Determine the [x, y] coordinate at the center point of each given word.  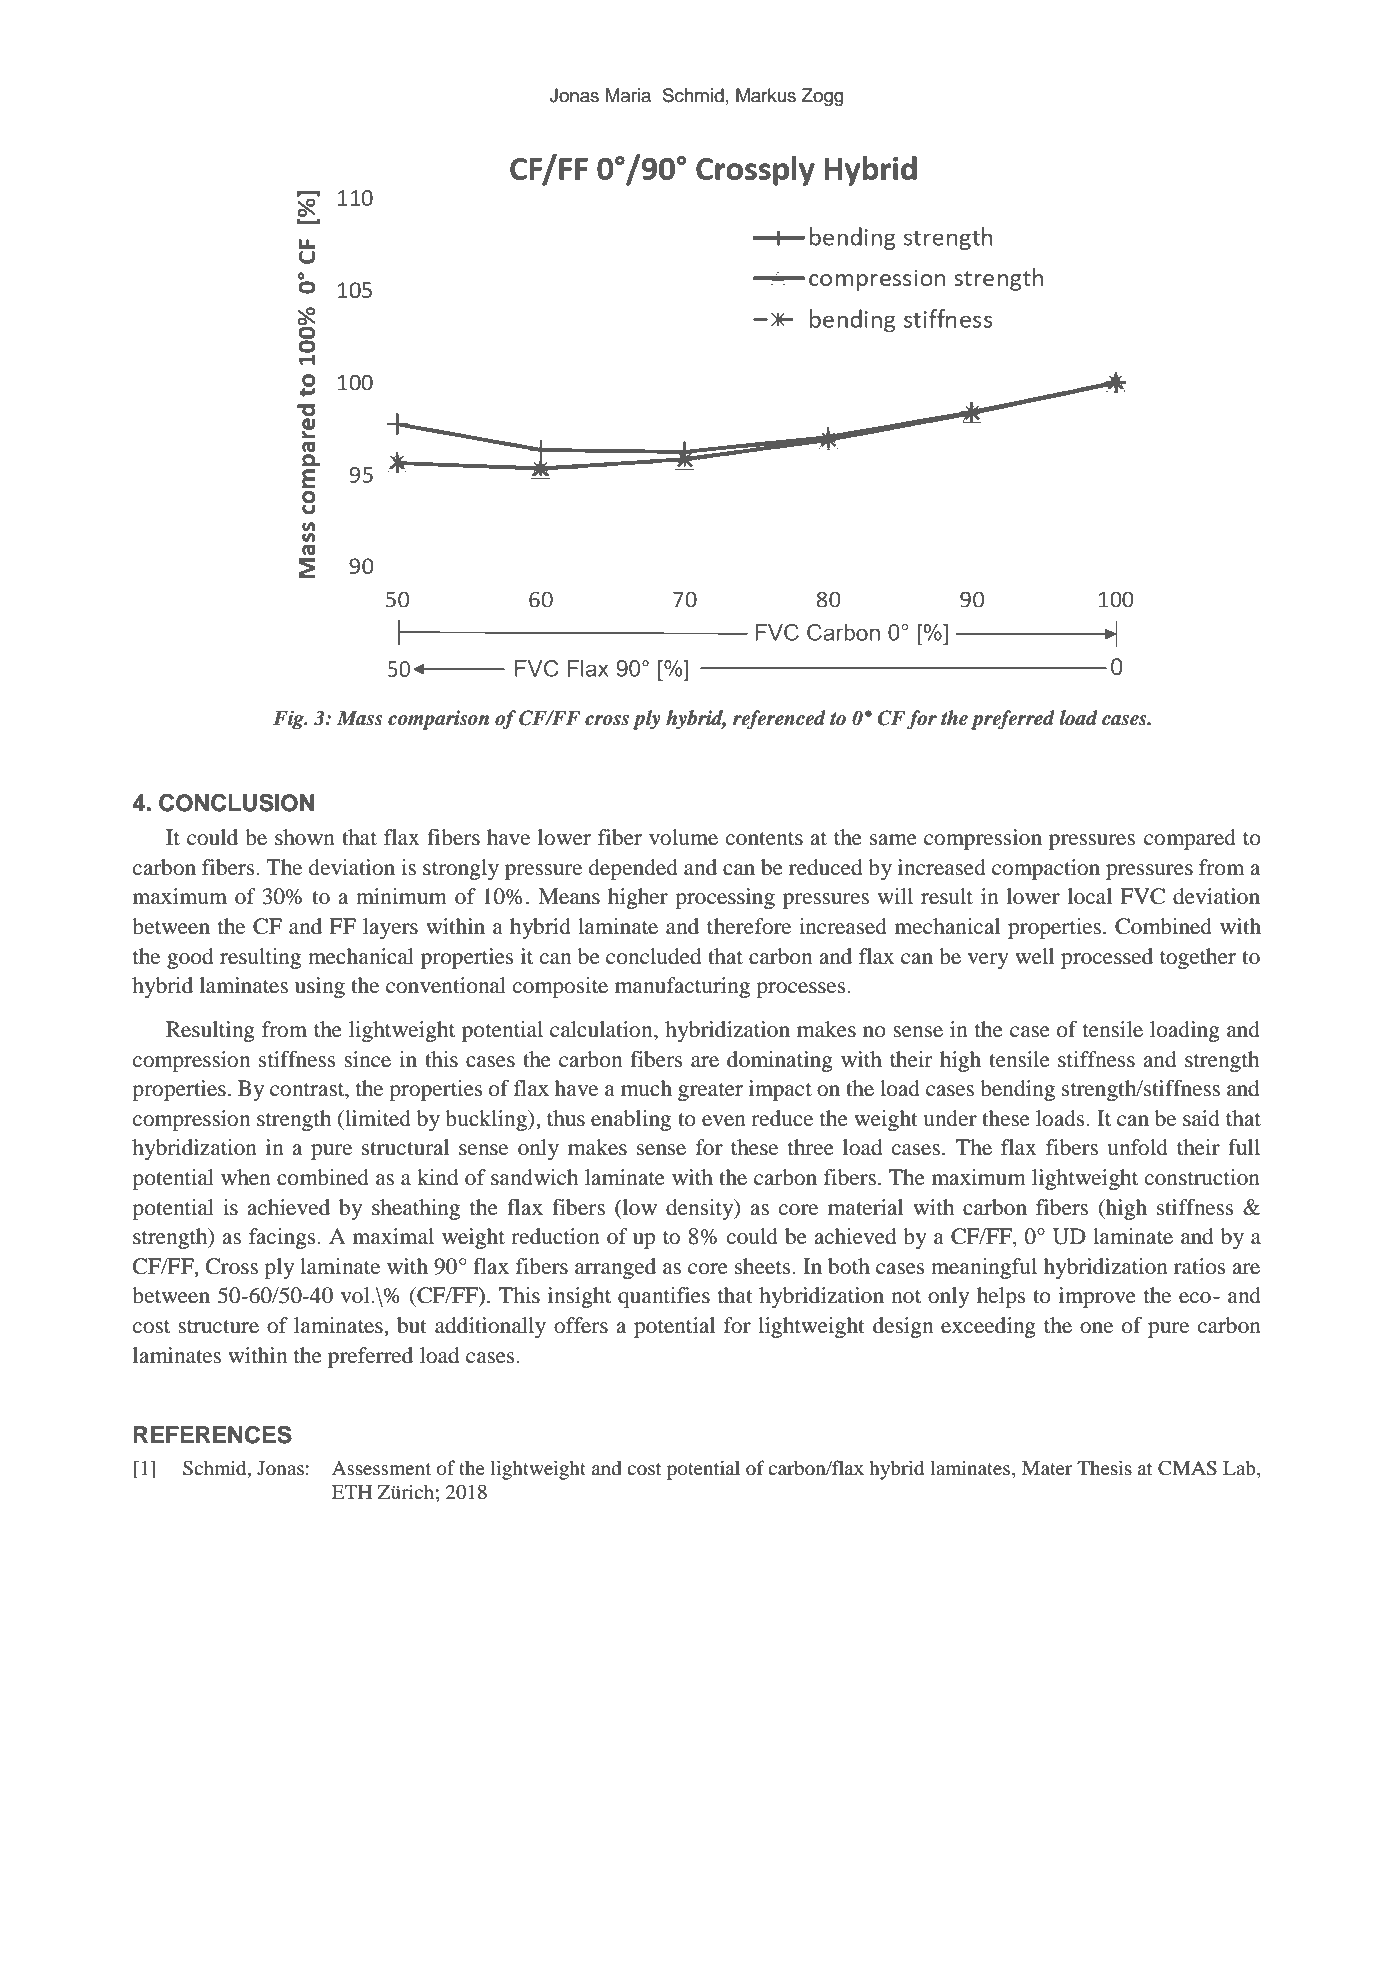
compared [1190, 839]
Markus [766, 95]
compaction [1046, 869]
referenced [779, 720]
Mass [360, 718]
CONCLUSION [236, 803]
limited [377, 1118]
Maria [628, 95]
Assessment [381, 1468]
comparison [438, 720]
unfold [1137, 1147]
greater [710, 1092]
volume [683, 837]
